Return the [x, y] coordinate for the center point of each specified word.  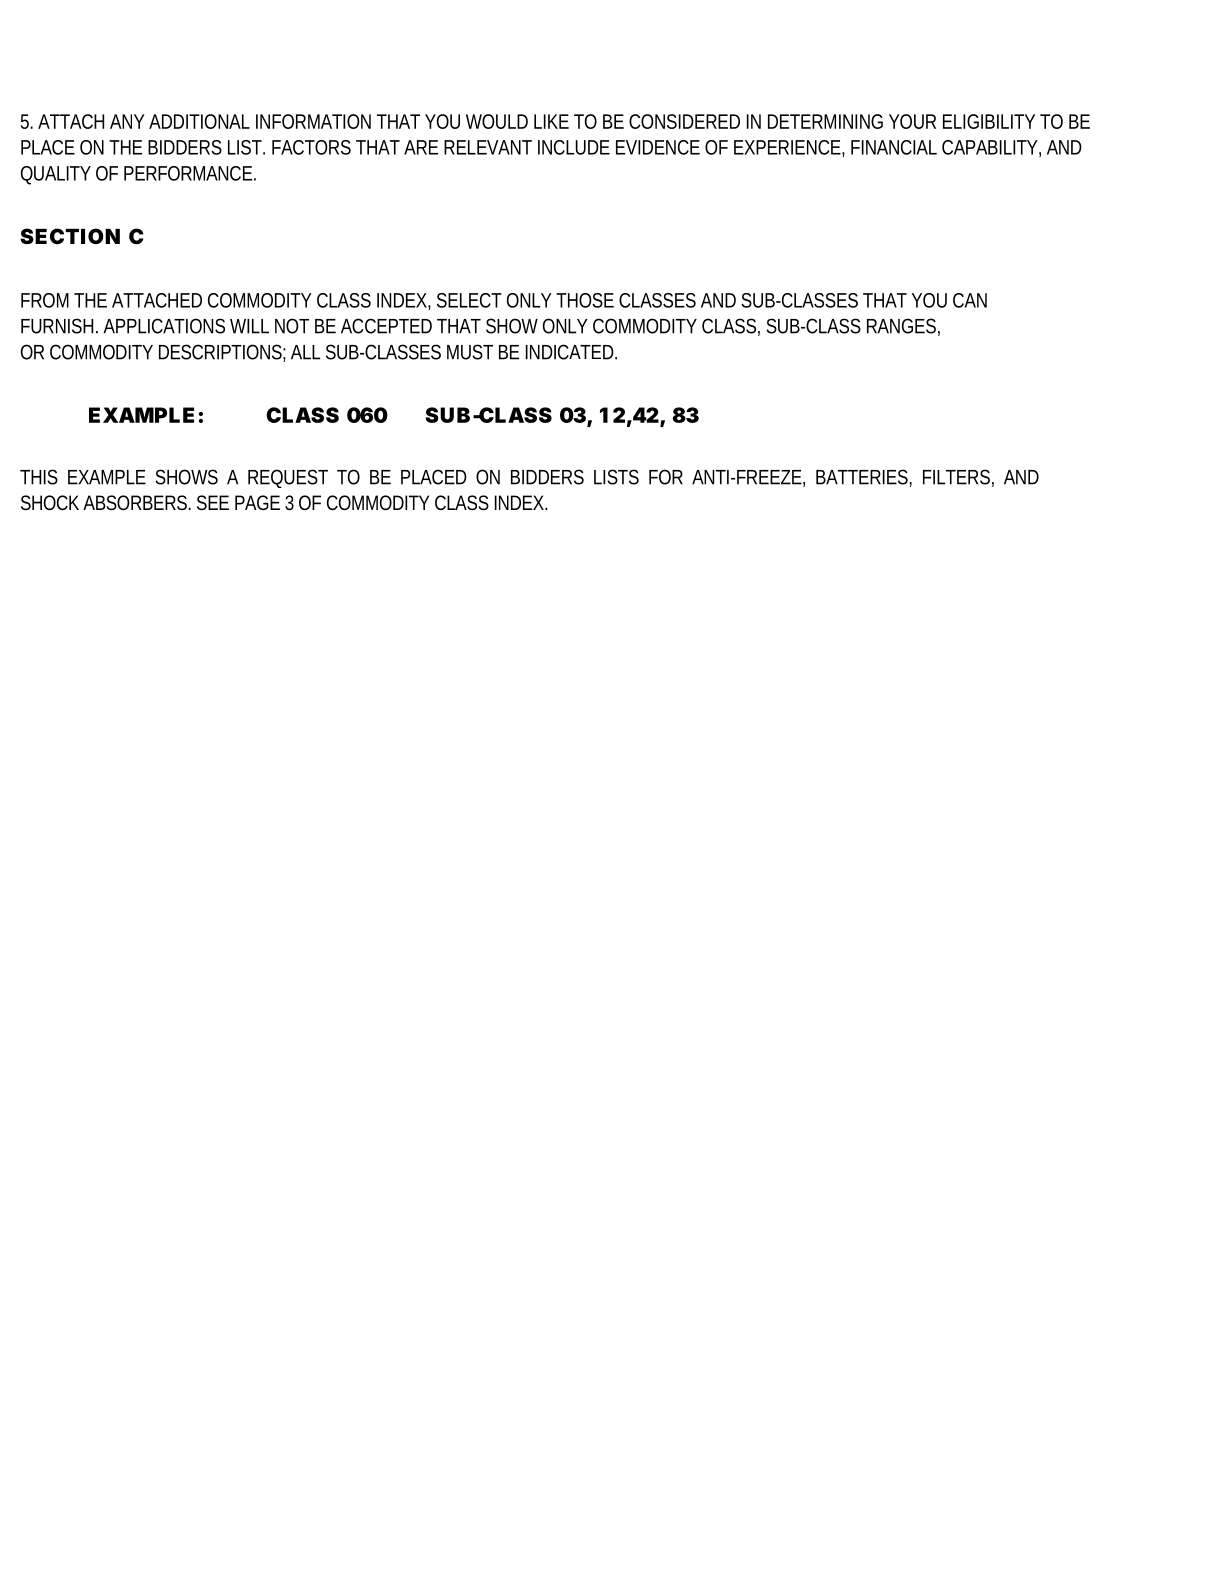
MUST [470, 352]
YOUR [912, 121]
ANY [127, 121]
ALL [305, 352]
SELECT [469, 300]
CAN [970, 300]
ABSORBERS [136, 502]
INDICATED [571, 352]
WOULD [497, 121]
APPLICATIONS [164, 326]
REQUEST [288, 478]
